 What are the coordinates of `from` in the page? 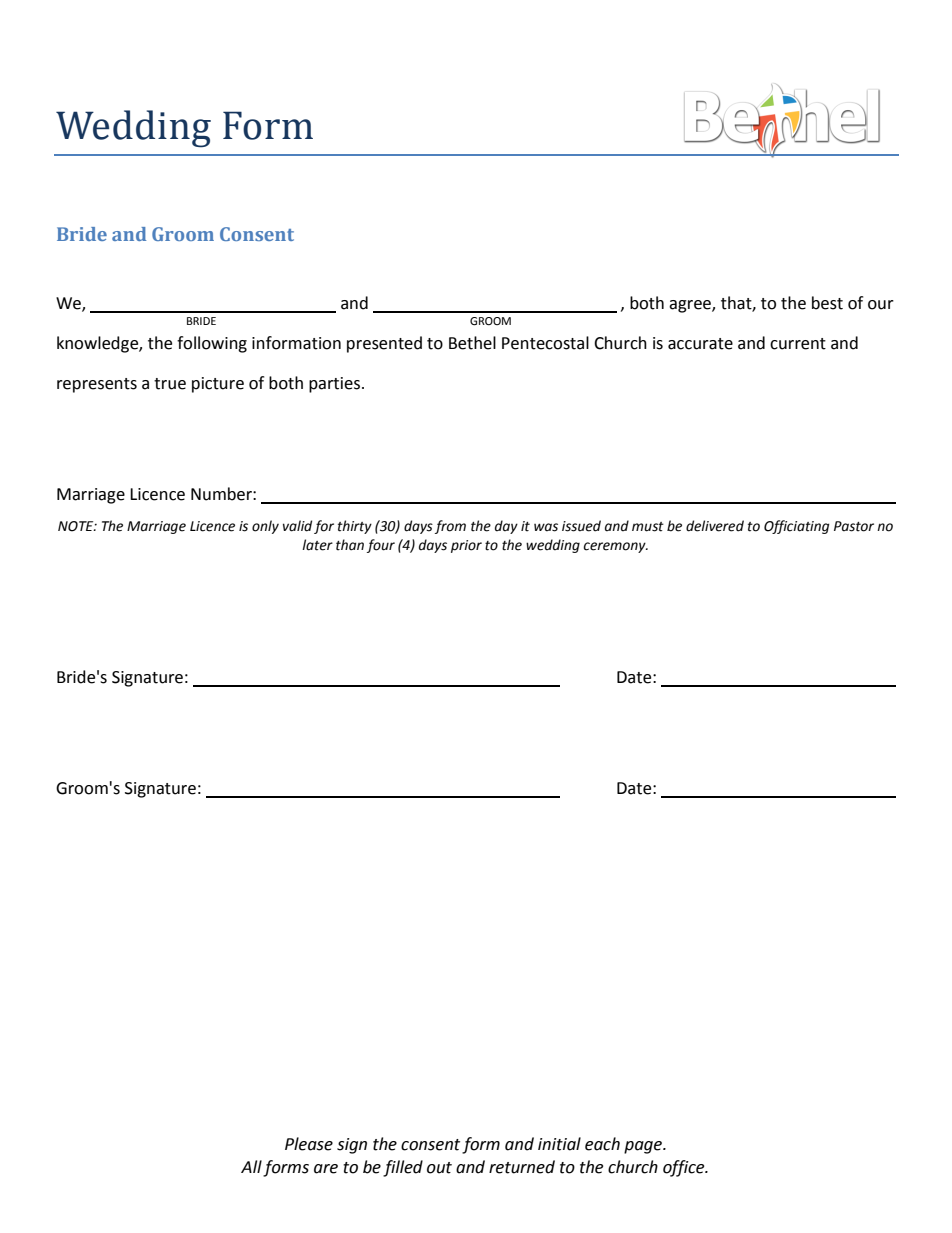 It's located at (450, 527).
